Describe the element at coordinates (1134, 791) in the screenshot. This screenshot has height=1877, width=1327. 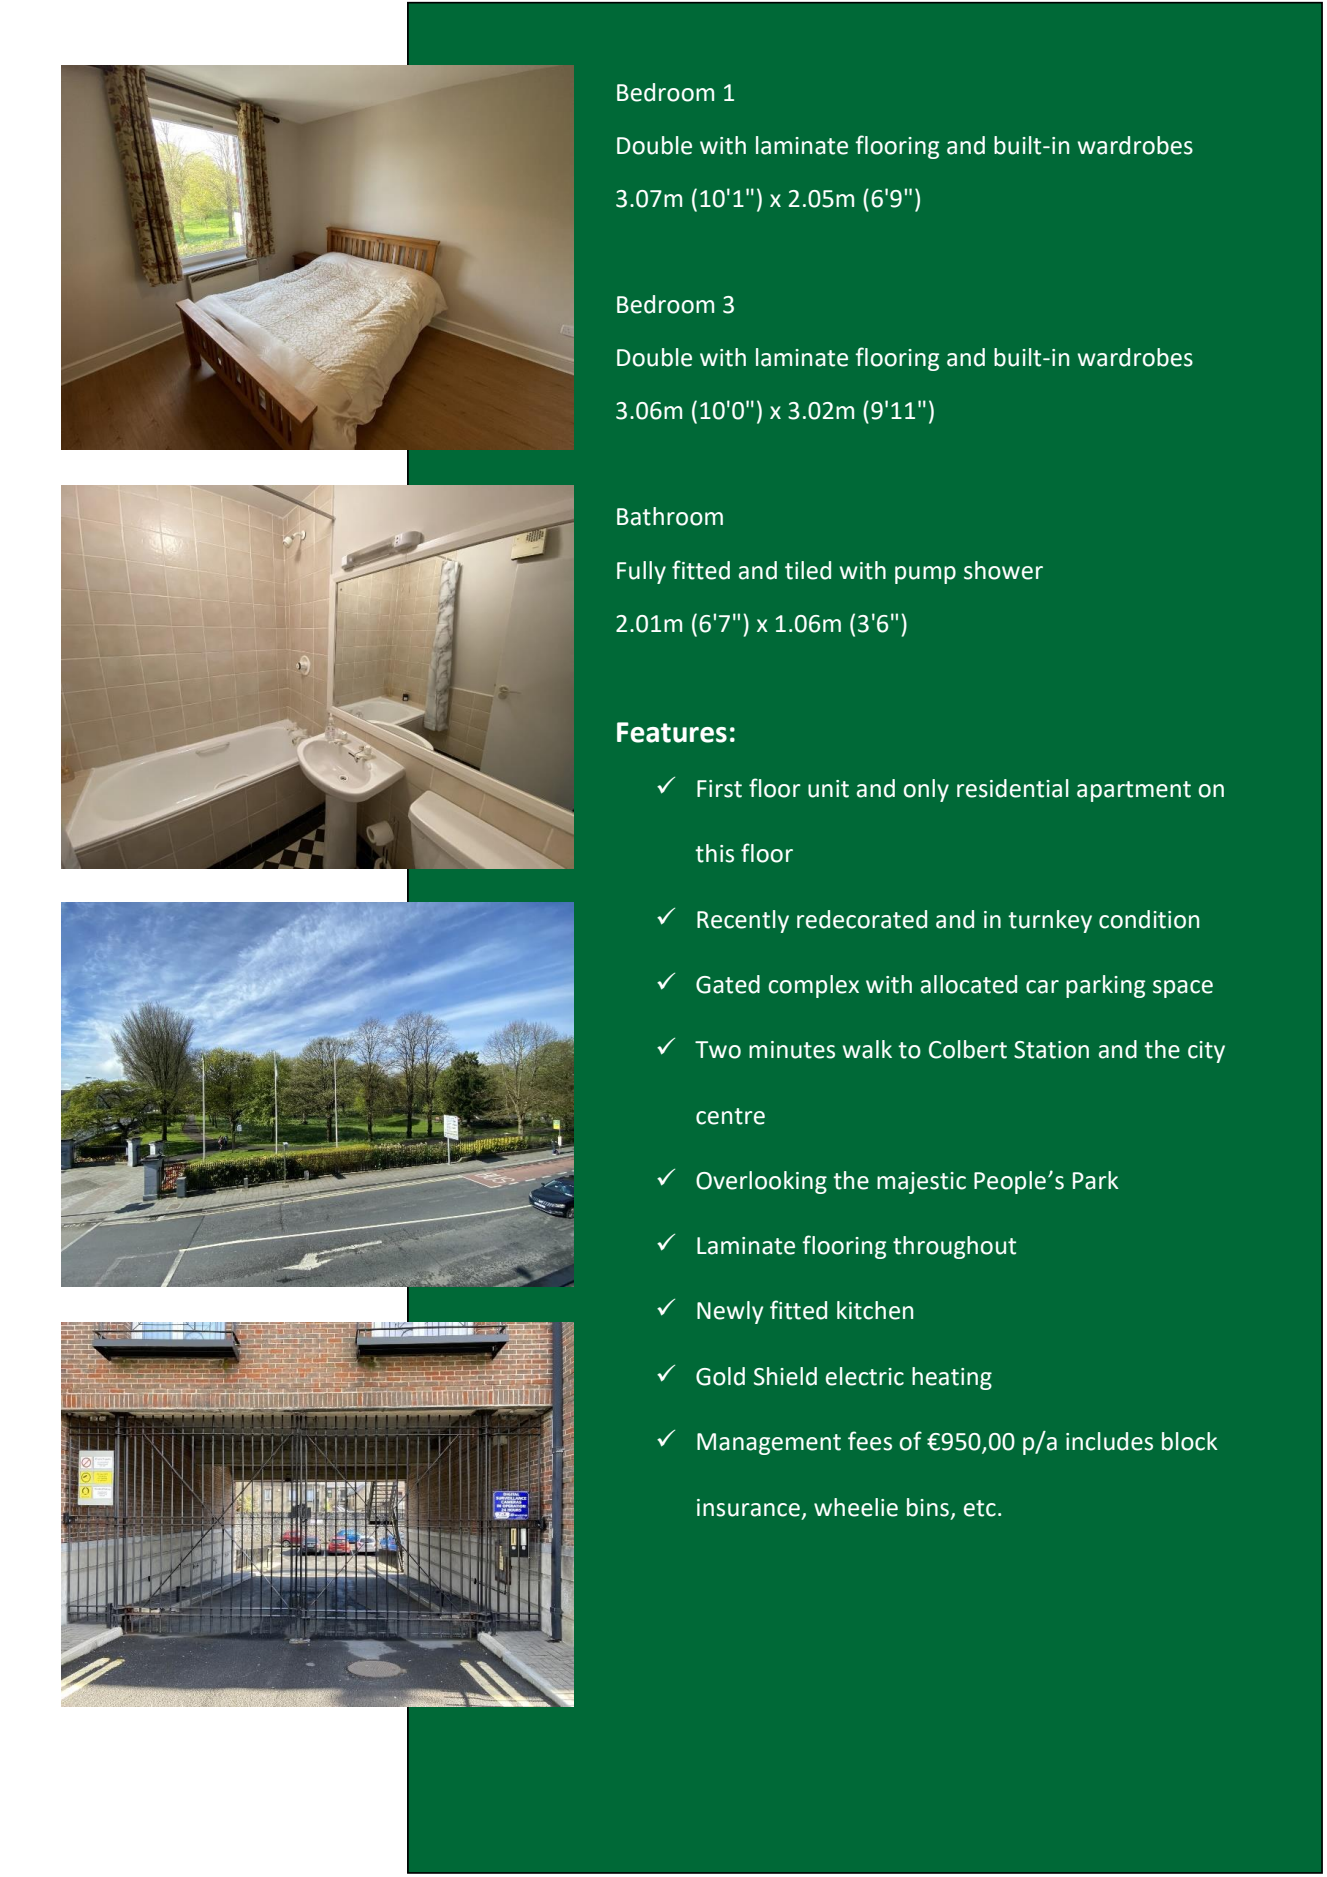
I see `apartment` at that location.
